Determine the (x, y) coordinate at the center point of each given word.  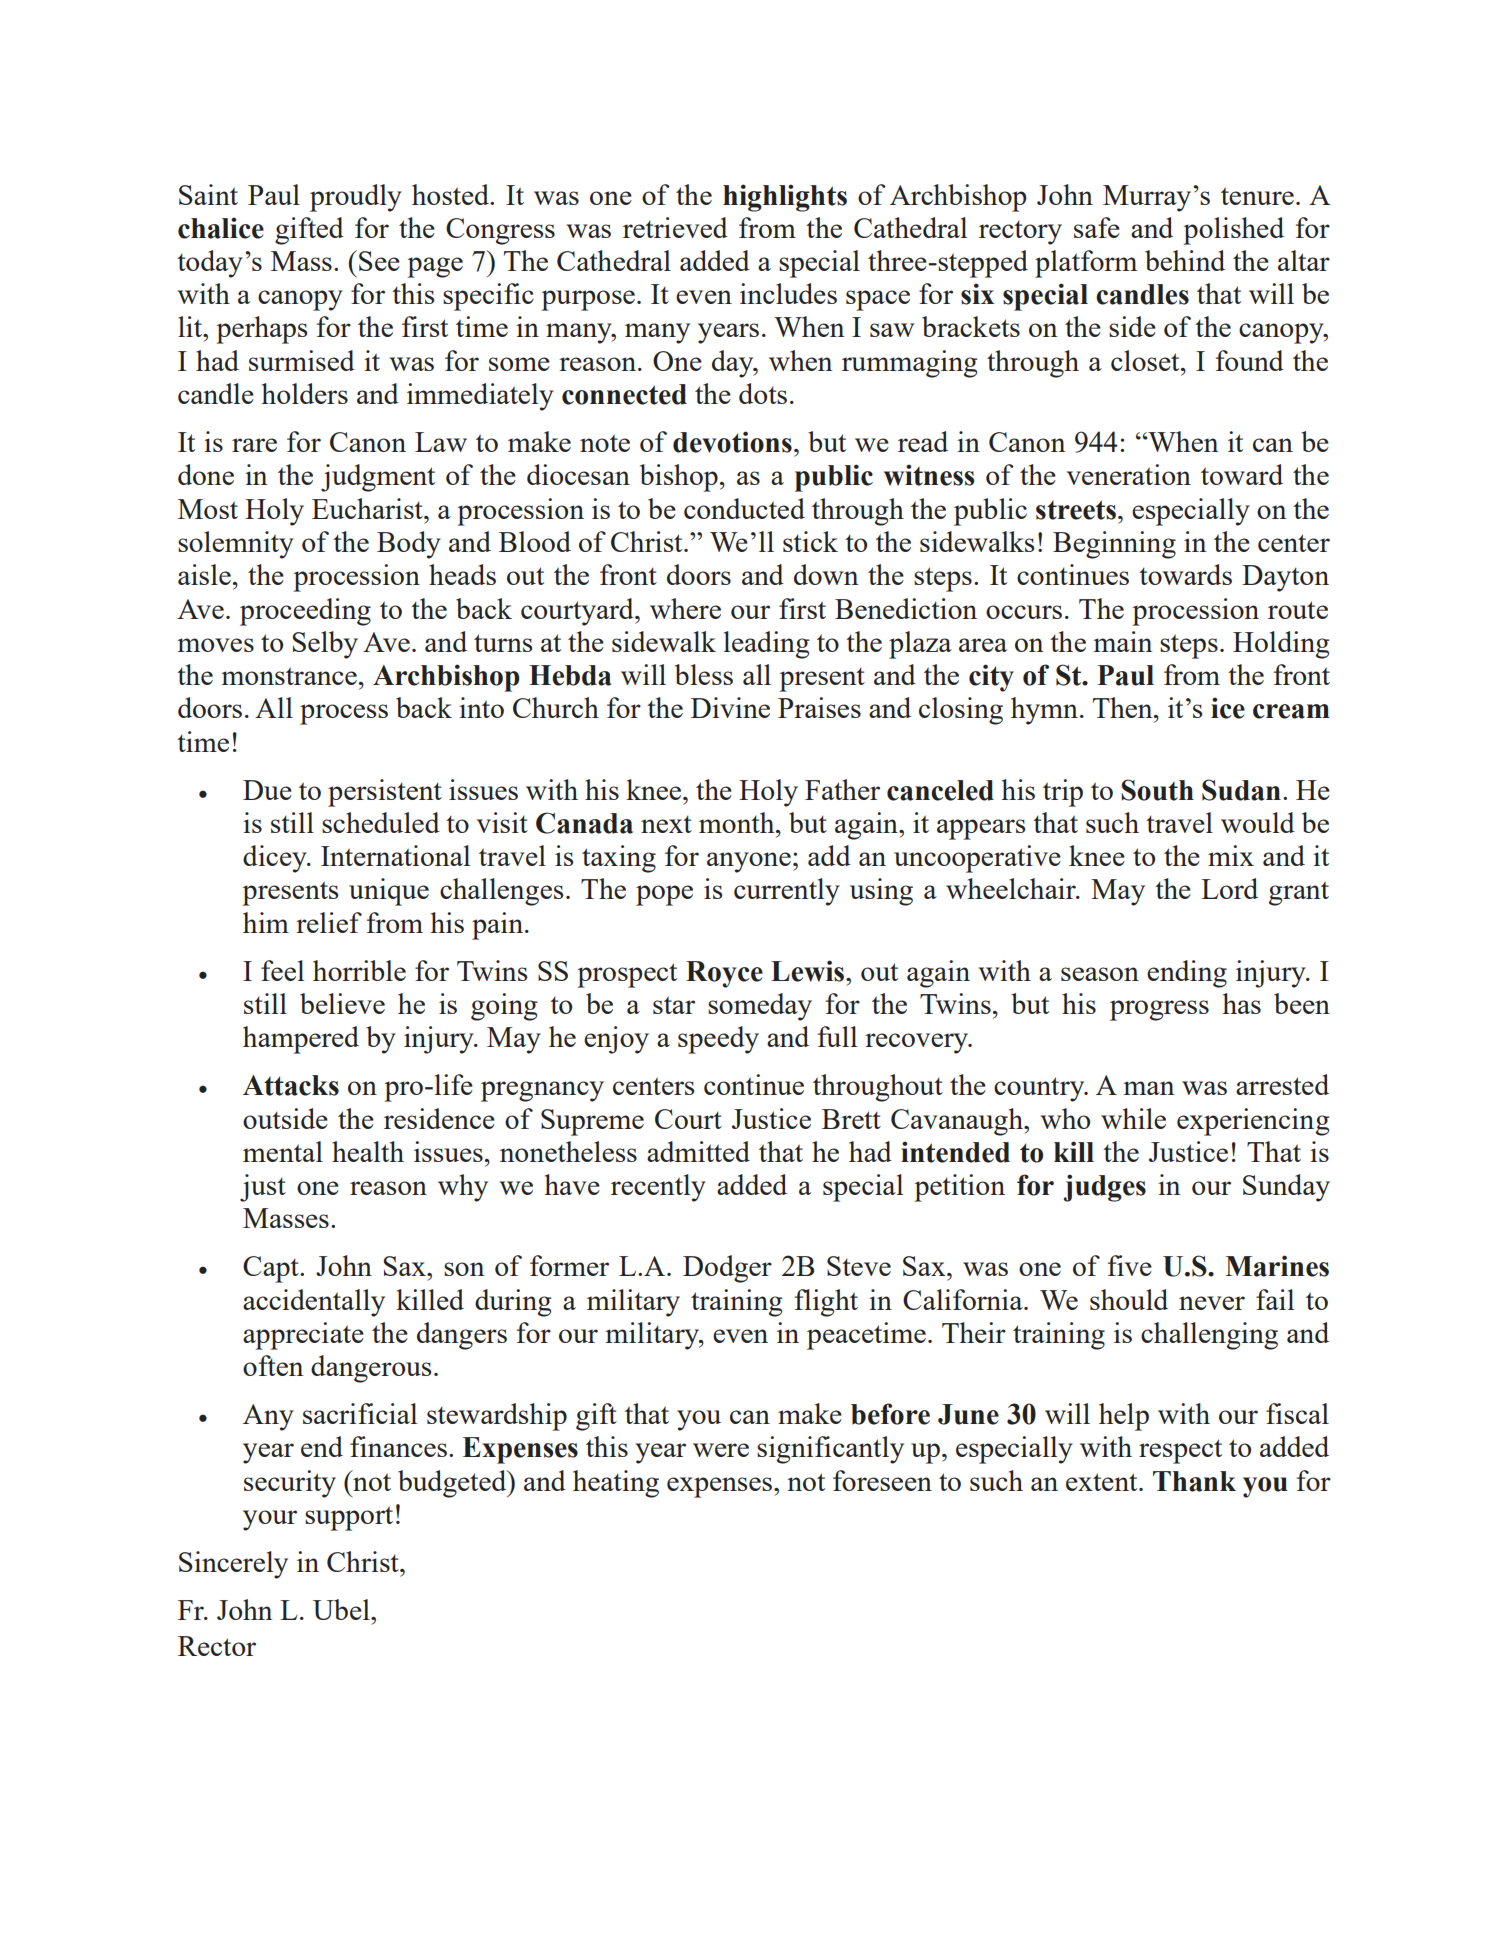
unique (389, 892)
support (349, 1518)
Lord (1229, 888)
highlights (785, 198)
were (721, 1450)
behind (1185, 260)
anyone (749, 862)
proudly (356, 198)
